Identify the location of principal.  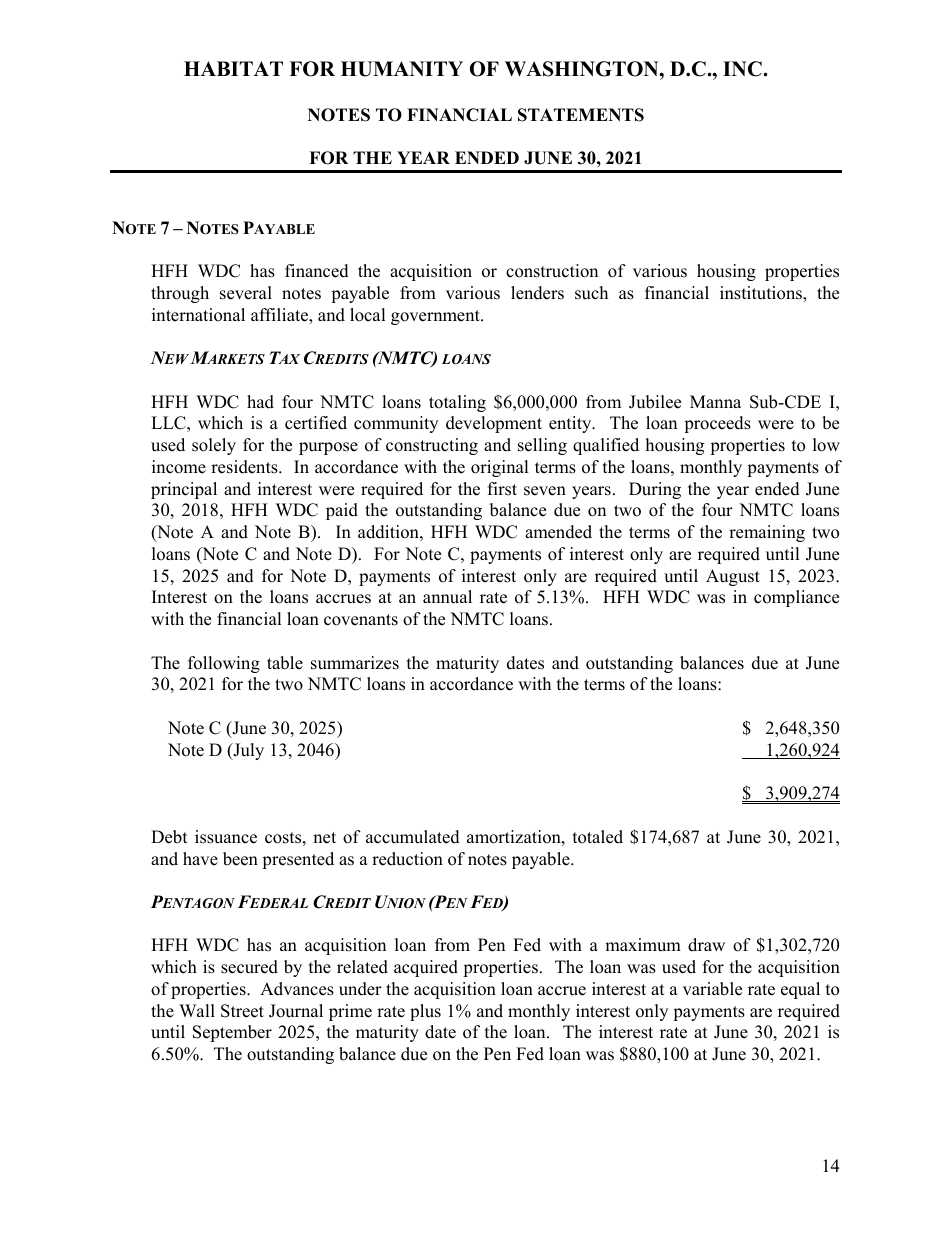
(184, 490).
